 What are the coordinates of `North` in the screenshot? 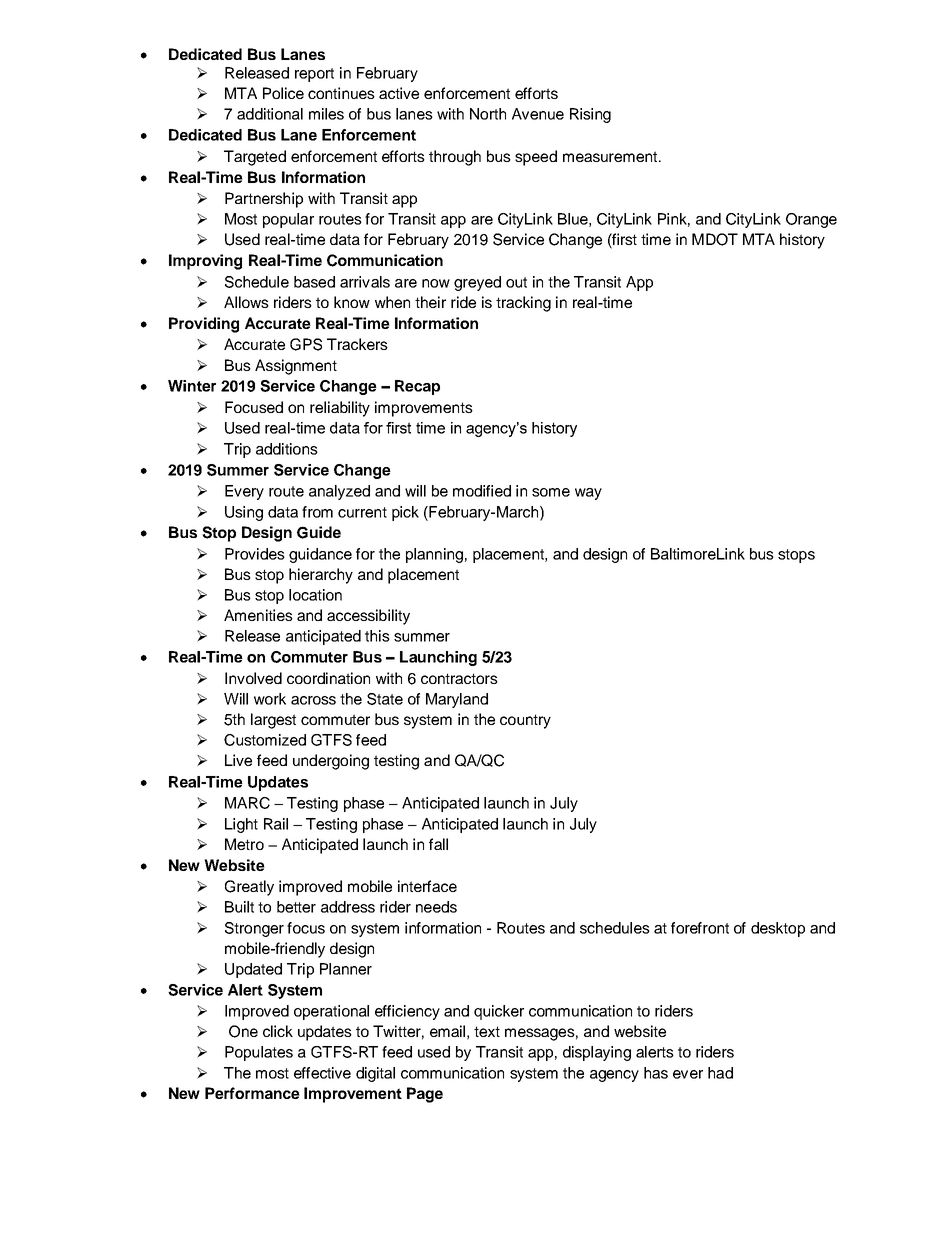 It's located at (488, 114).
